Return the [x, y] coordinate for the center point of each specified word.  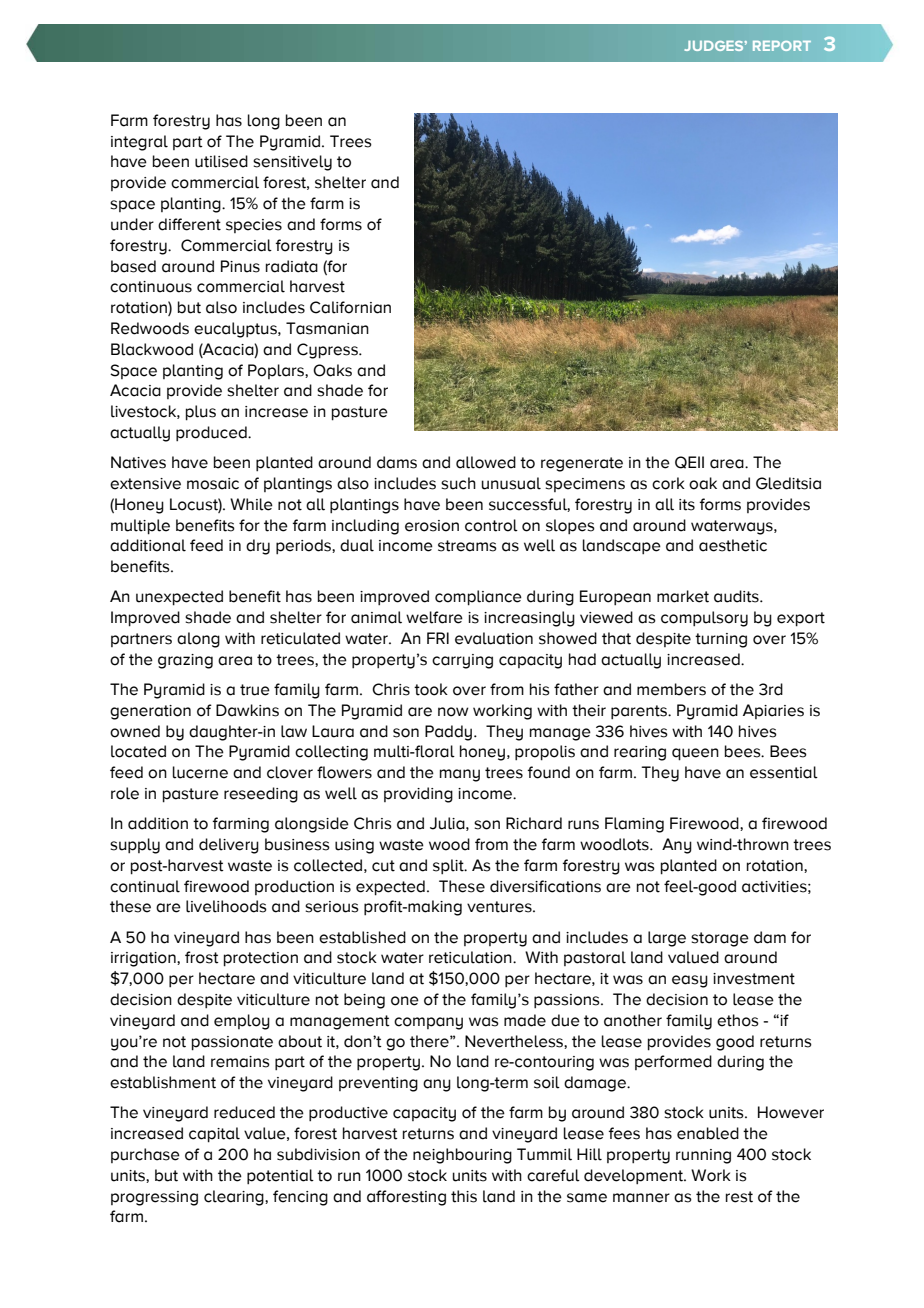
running [703, 1156]
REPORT [782, 46]
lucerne [200, 772]
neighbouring [462, 1156]
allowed [486, 462]
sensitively [292, 163]
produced [212, 433]
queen [695, 754]
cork [668, 483]
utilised [221, 161]
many [460, 775]
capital [214, 1135]
